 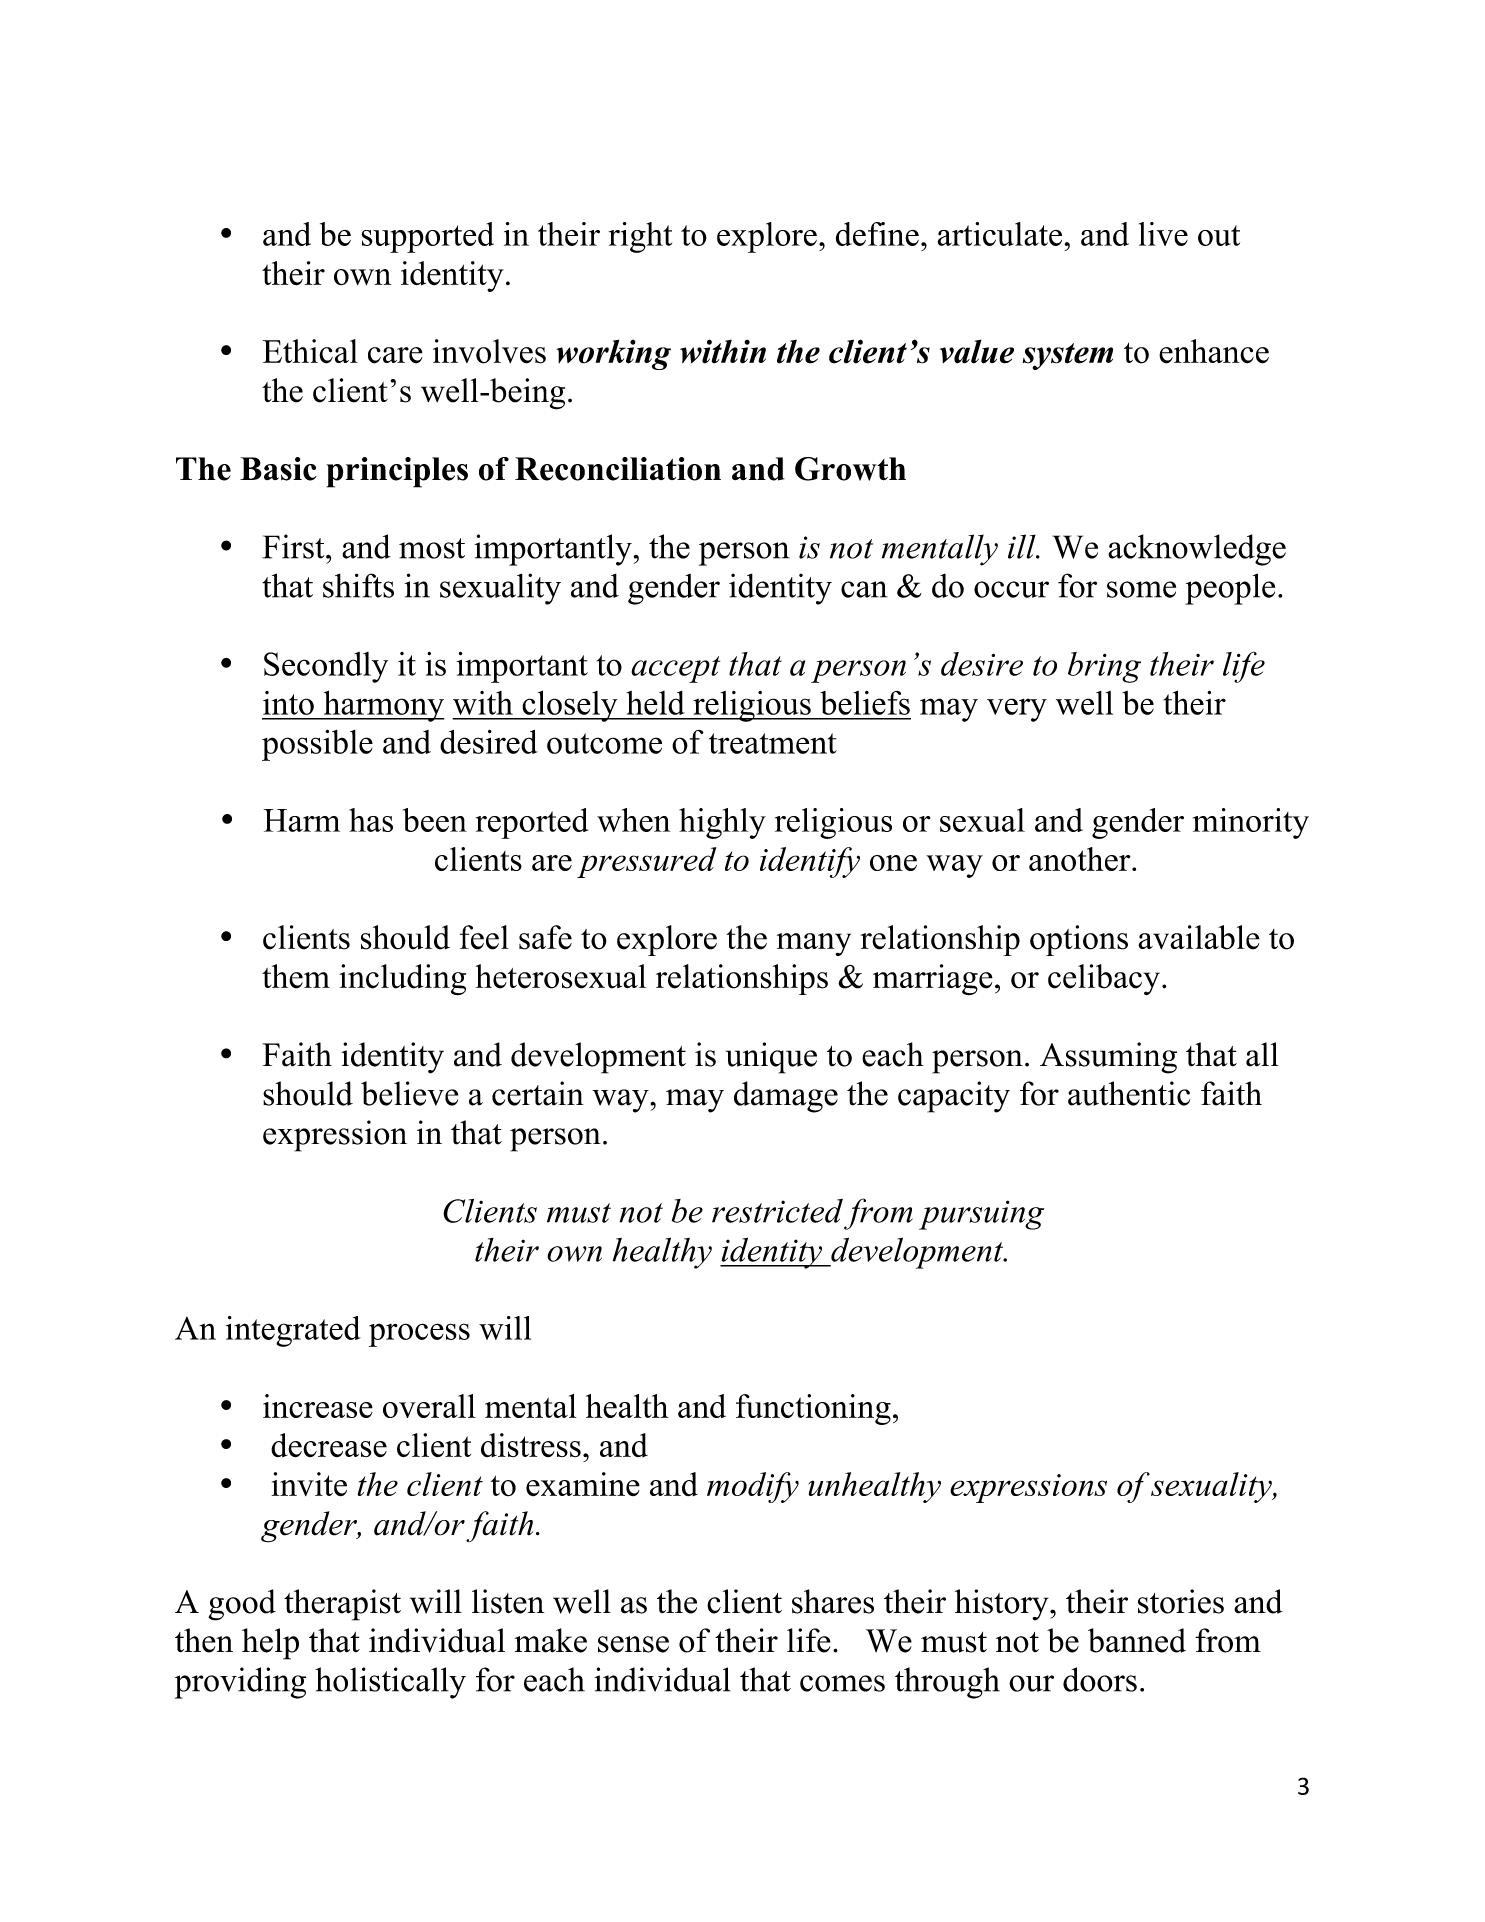 I want to click on many, so click(x=814, y=944).
